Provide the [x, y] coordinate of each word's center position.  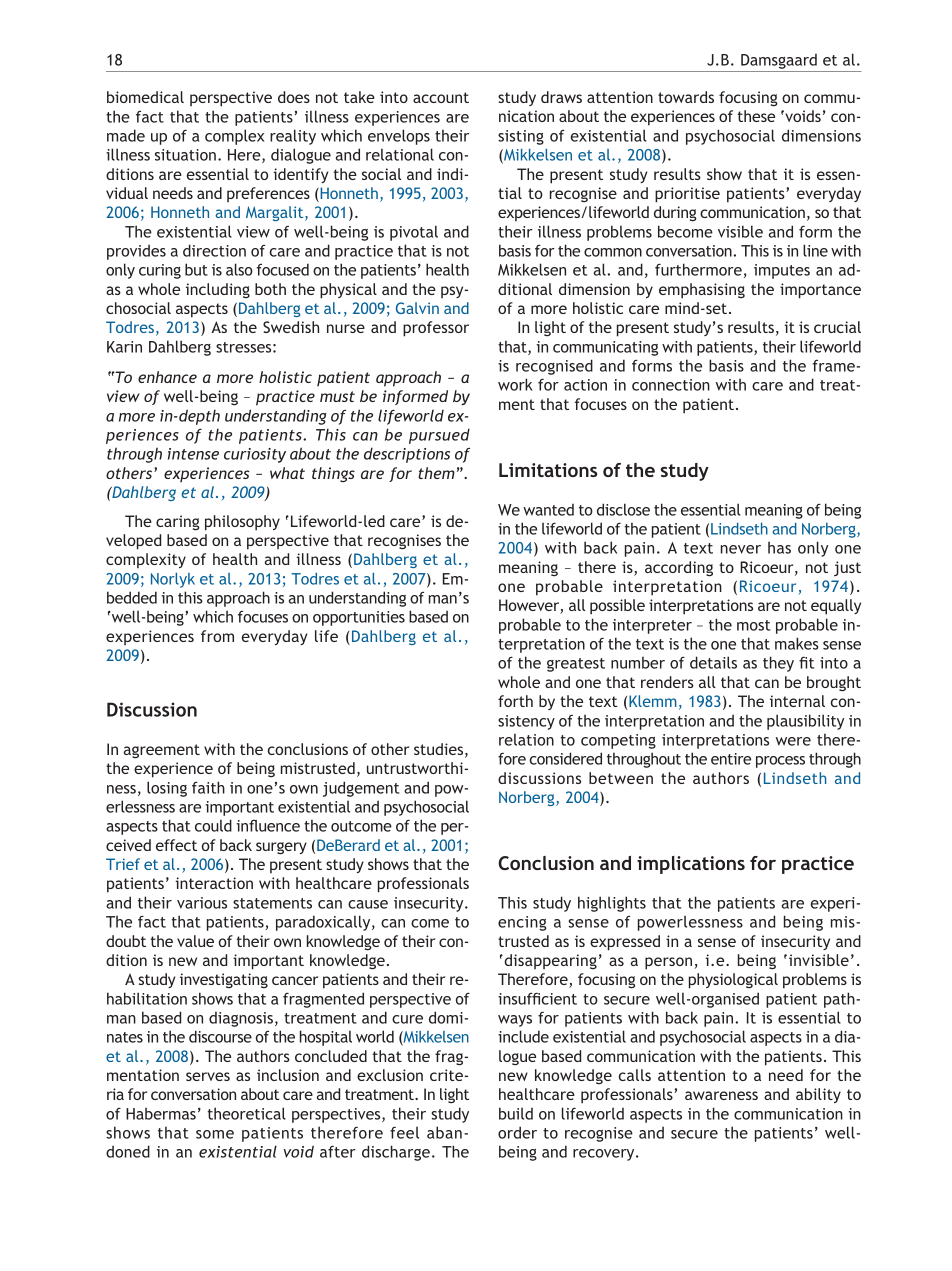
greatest [576, 665]
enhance [167, 377]
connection [671, 385]
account [441, 97]
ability [818, 1095]
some [215, 1134]
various [202, 903]
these [756, 116]
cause [368, 904]
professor [436, 329]
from [217, 636]
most [754, 625]
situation [185, 155]
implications [691, 865]
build [516, 1113]
